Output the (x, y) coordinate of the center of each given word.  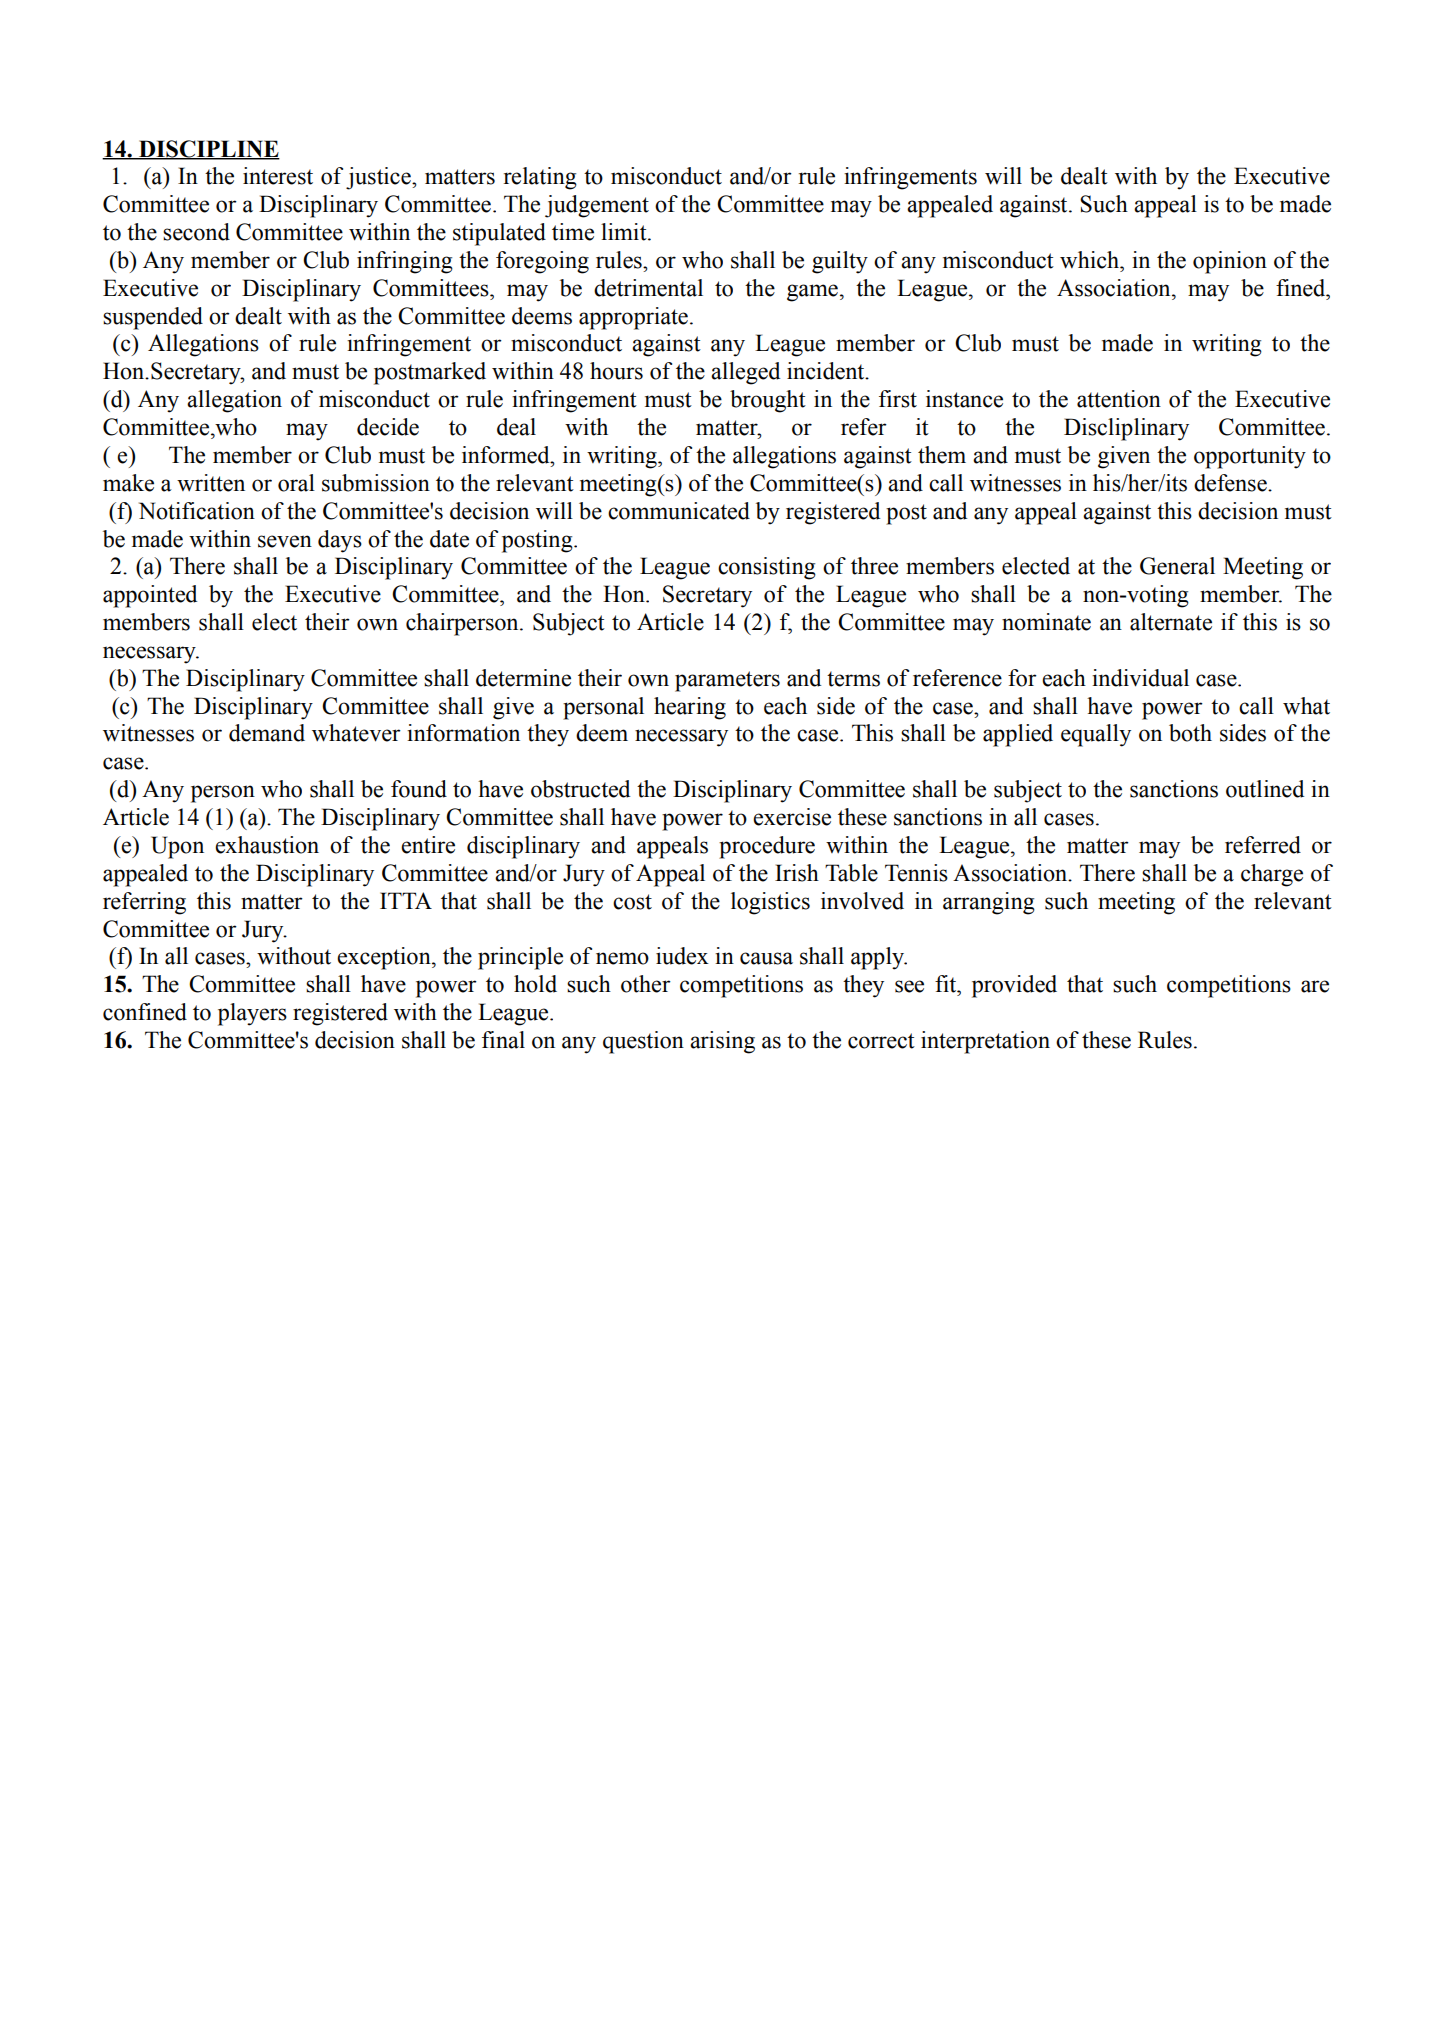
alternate (1171, 622)
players (252, 1014)
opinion (1230, 262)
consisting (767, 568)
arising (722, 1042)
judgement (597, 206)
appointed (150, 596)
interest (278, 176)
